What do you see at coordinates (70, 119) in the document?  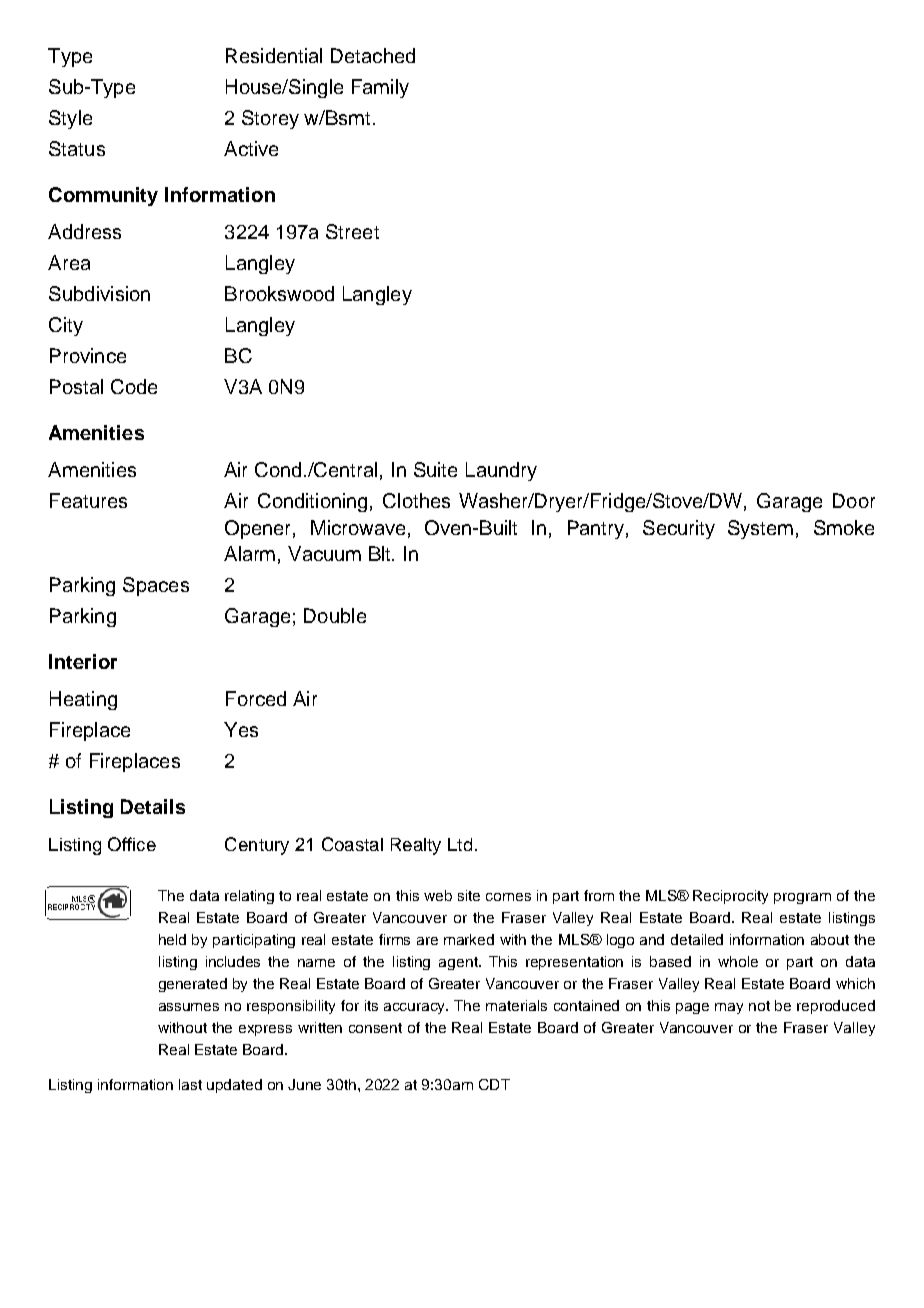 I see `Style` at bounding box center [70, 119].
